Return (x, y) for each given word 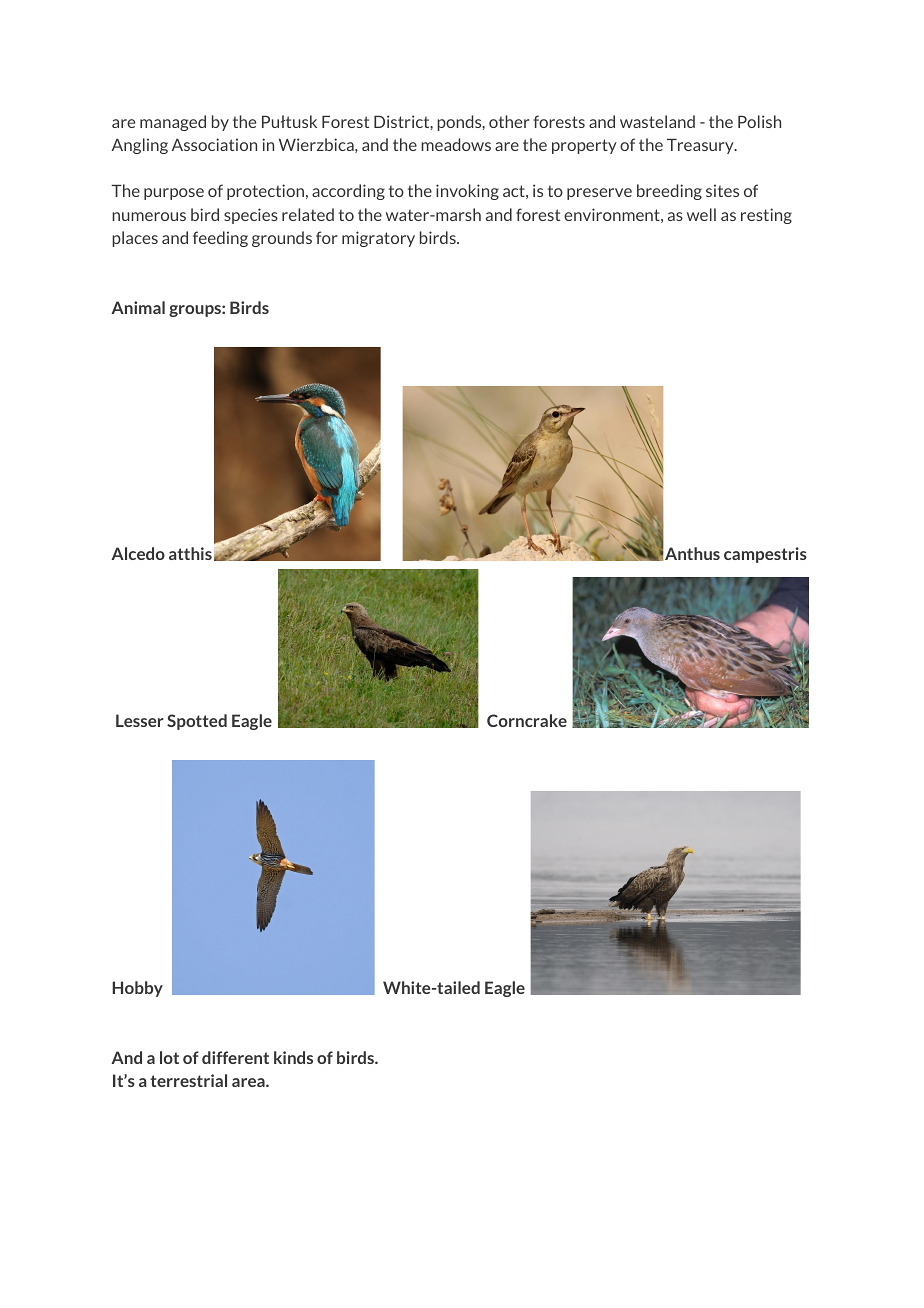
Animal (138, 307)
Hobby (137, 989)
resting (766, 216)
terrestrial (188, 1080)
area (249, 1082)
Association (214, 144)
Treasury (701, 146)
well (701, 214)
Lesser (140, 720)
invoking (467, 192)
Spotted (197, 722)
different (235, 1057)
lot (169, 1057)
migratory (378, 239)
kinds (293, 1057)
